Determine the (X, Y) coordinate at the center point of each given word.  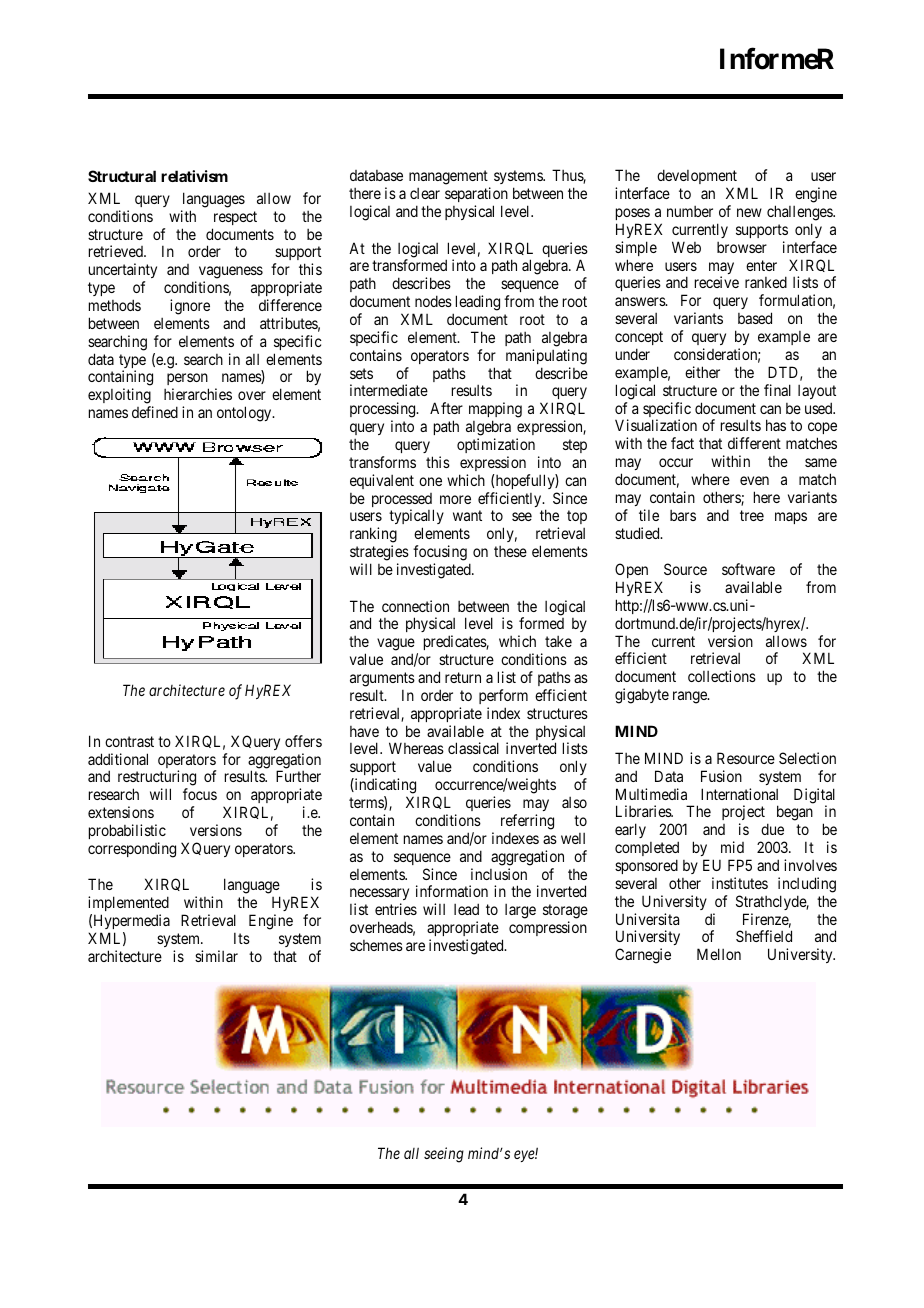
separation (476, 194)
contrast (129, 741)
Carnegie (643, 956)
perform (503, 696)
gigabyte (642, 696)
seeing (444, 1155)
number (690, 211)
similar (216, 956)
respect (235, 218)
